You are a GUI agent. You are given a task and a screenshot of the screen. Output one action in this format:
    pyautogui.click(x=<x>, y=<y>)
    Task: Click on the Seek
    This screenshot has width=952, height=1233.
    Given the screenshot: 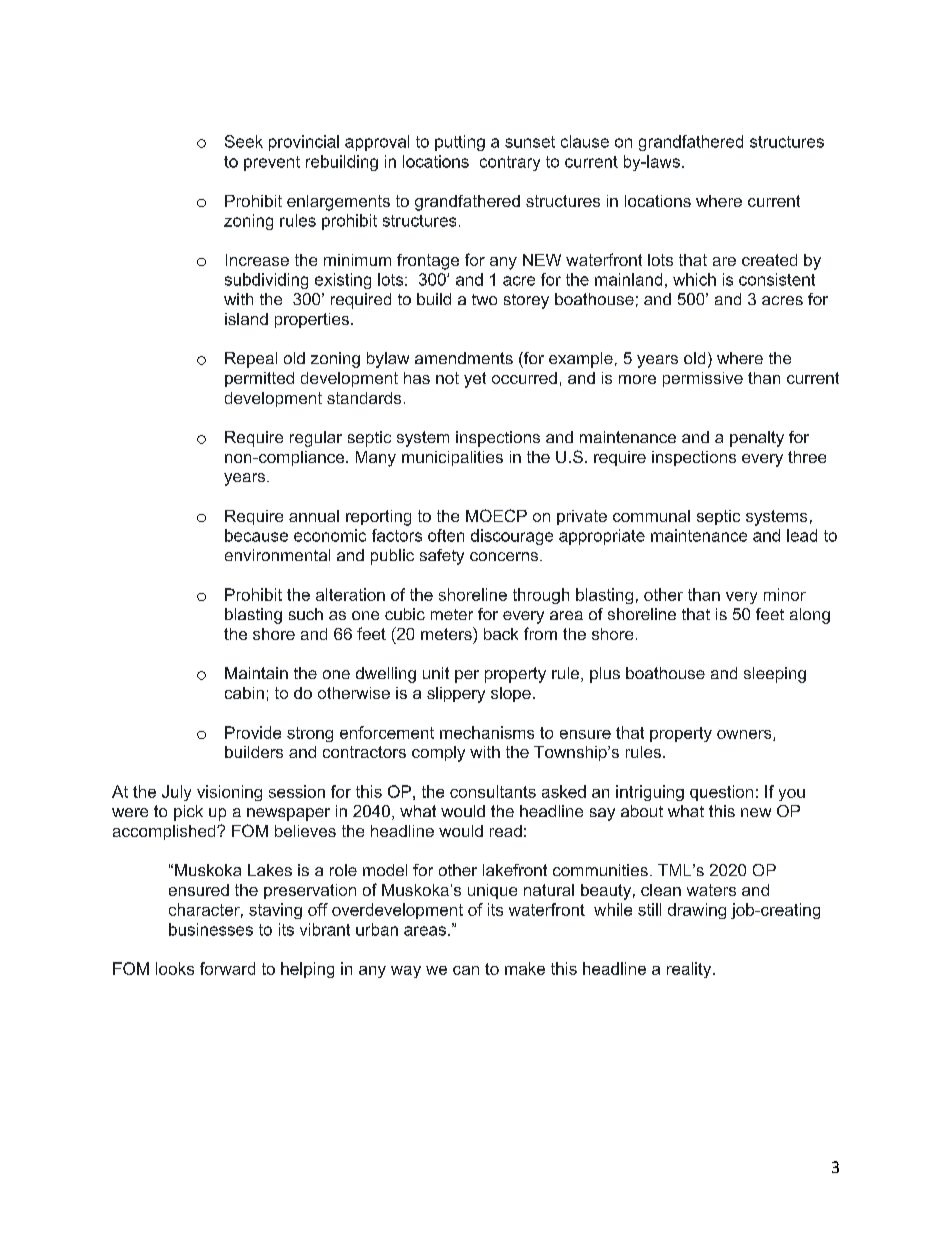 What is the action you would take?
    pyautogui.click(x=244, y=141)
